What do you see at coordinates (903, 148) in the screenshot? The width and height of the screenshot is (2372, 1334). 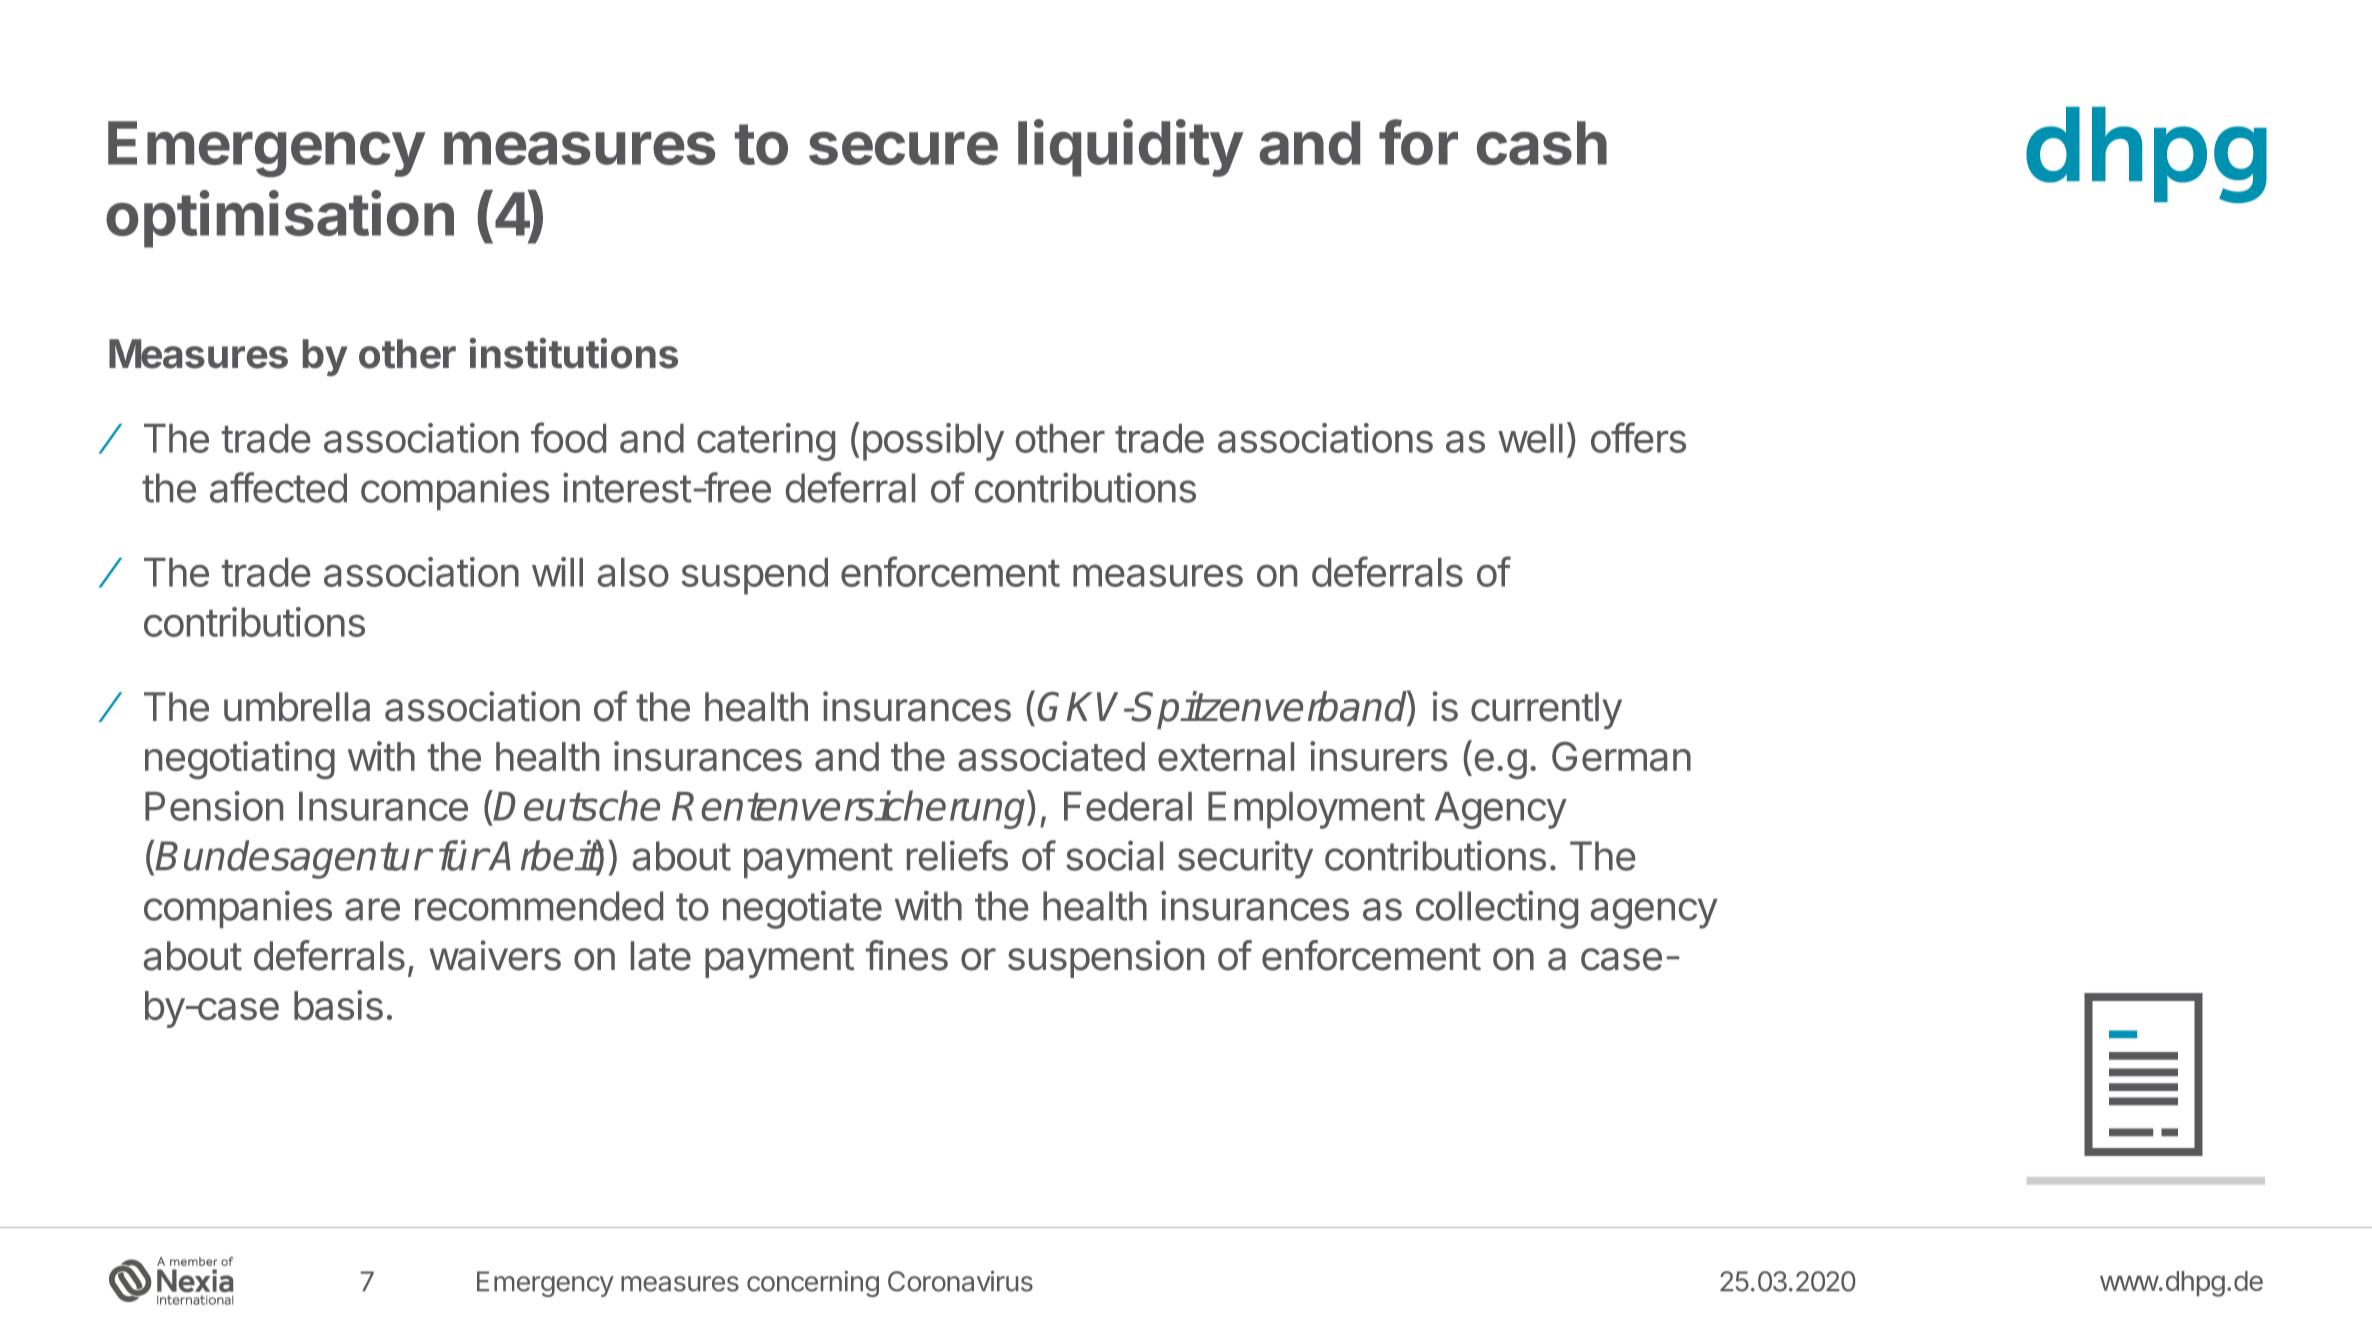 I see `secure` at bounding box center [903, 148].
